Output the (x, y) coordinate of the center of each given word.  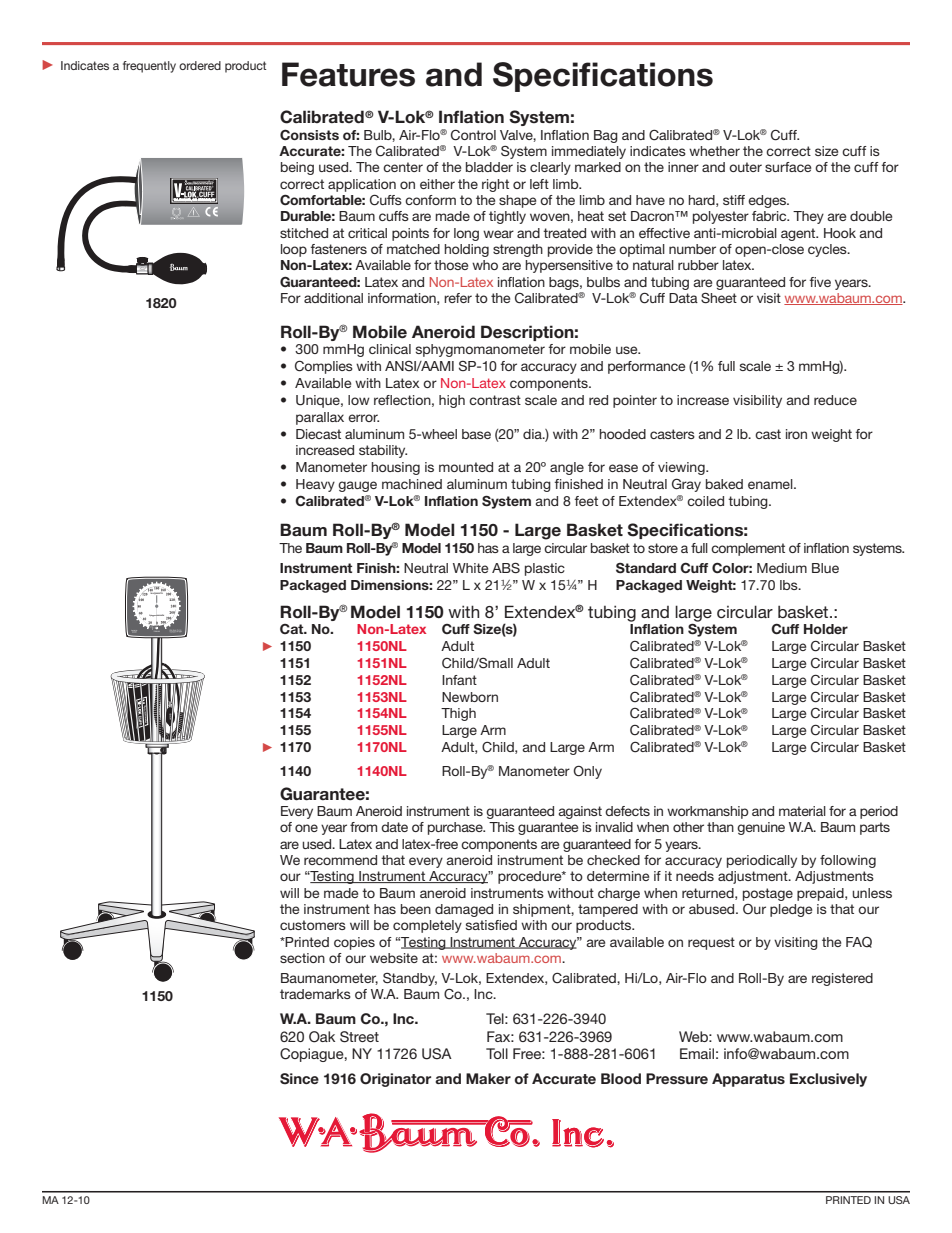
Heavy (315, 485)
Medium (782, 568)
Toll (497, 1053)
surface (788, 167)
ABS (506, 568)
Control (473, 135)
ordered (200, 65)
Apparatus (748, 1080)
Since (299, 1079)
